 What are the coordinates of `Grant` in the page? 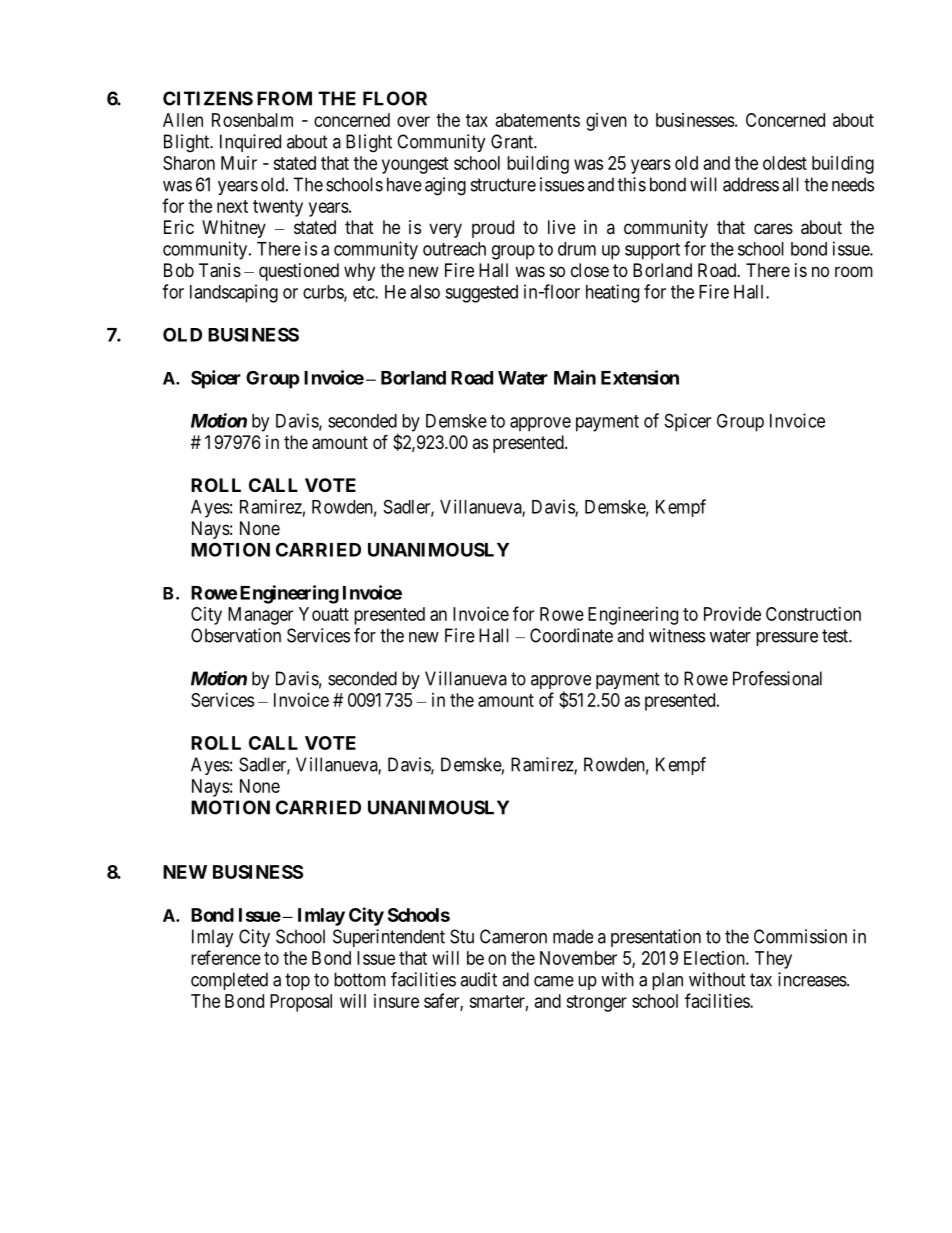 It's located at (513, 141).
